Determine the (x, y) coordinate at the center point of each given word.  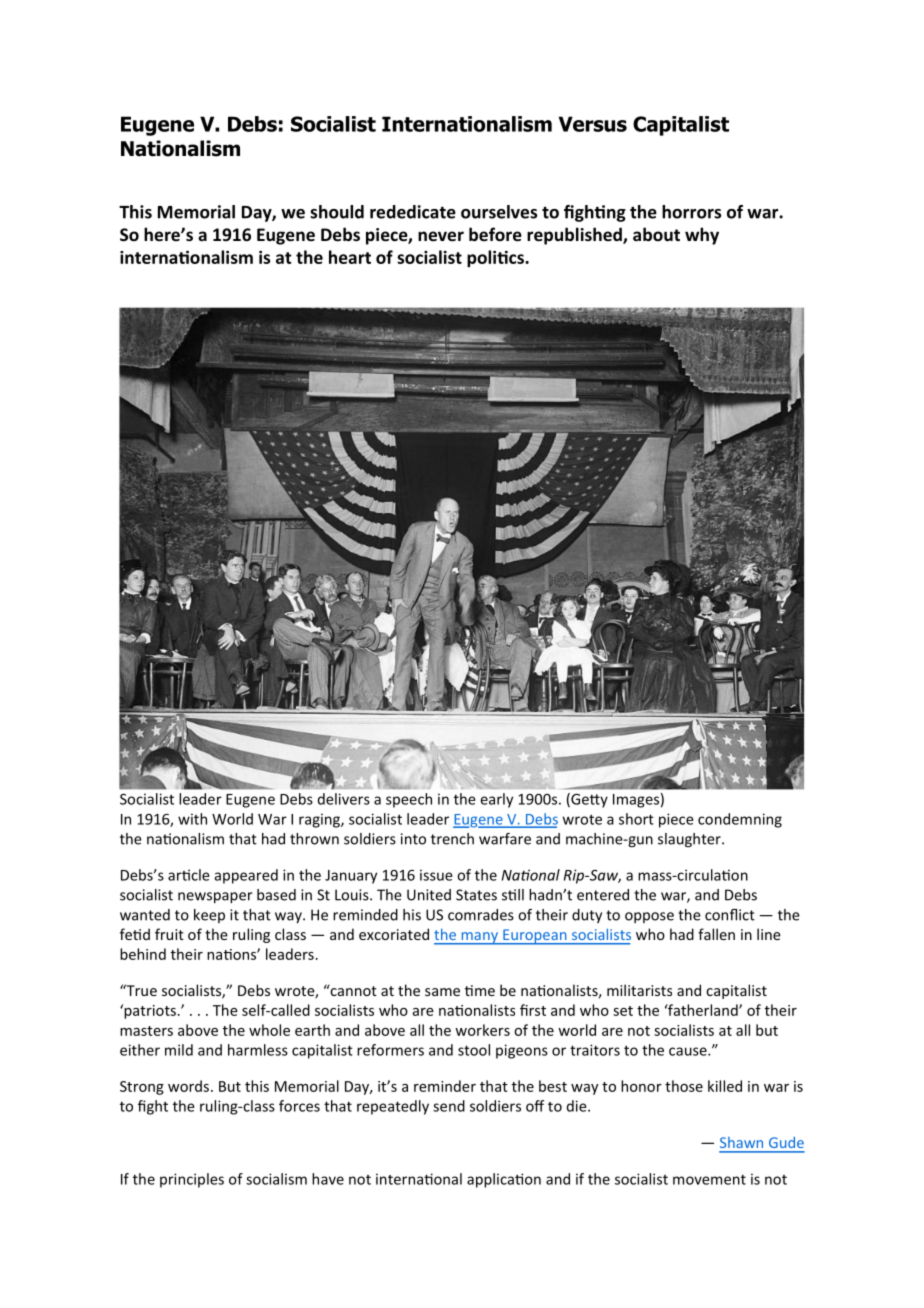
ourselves (499, 212)
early (496, 800)
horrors (691, 212)
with (192, 819)
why (702, 236)
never (441, 236)
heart (350, 257)
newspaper (215, 898)
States (476, 895)
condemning (740, 820)
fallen (716, 934)
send (449, 1106)
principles (192, 1180)
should (337, 212)
